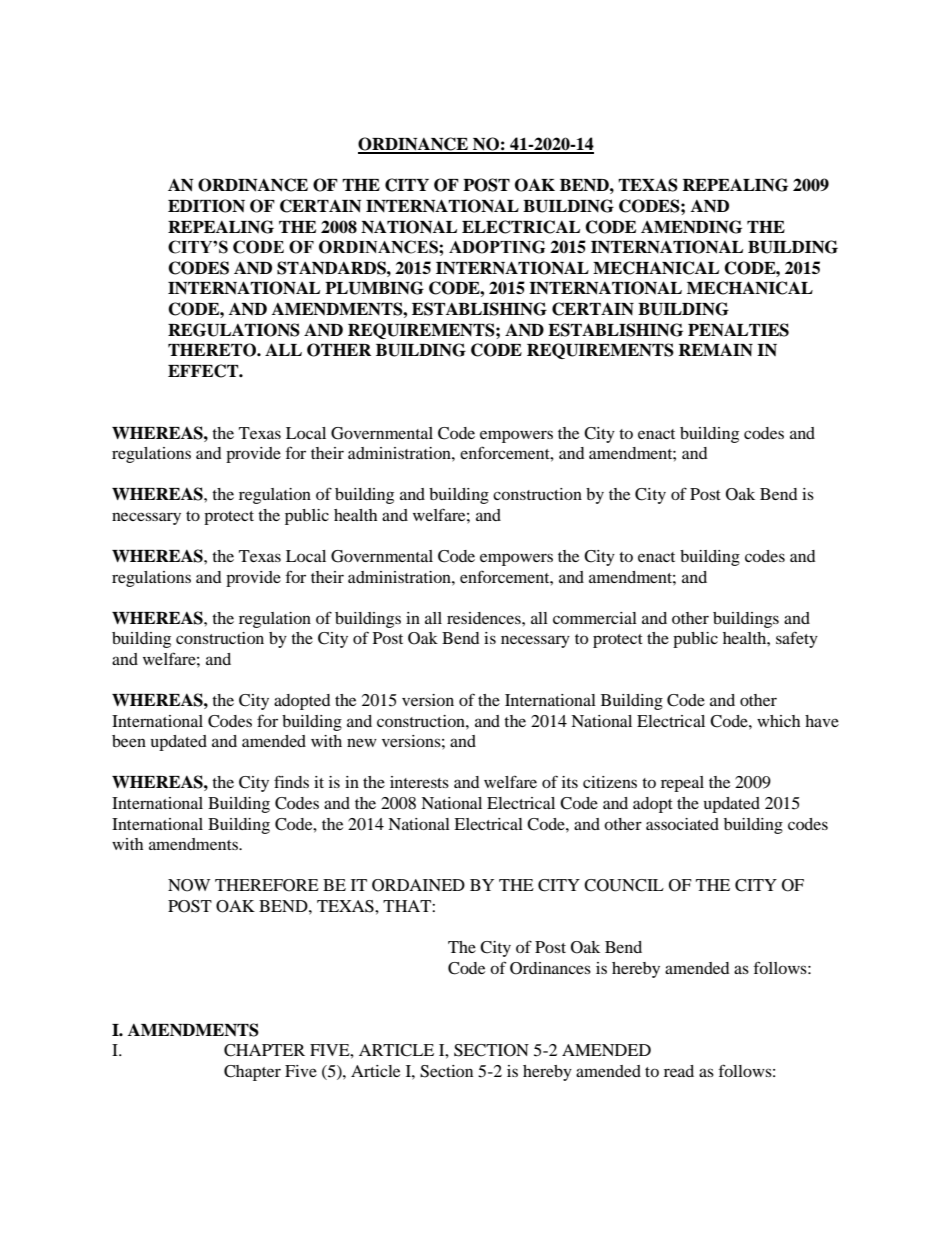  I want to click on EDITION, so click(206, 206).
